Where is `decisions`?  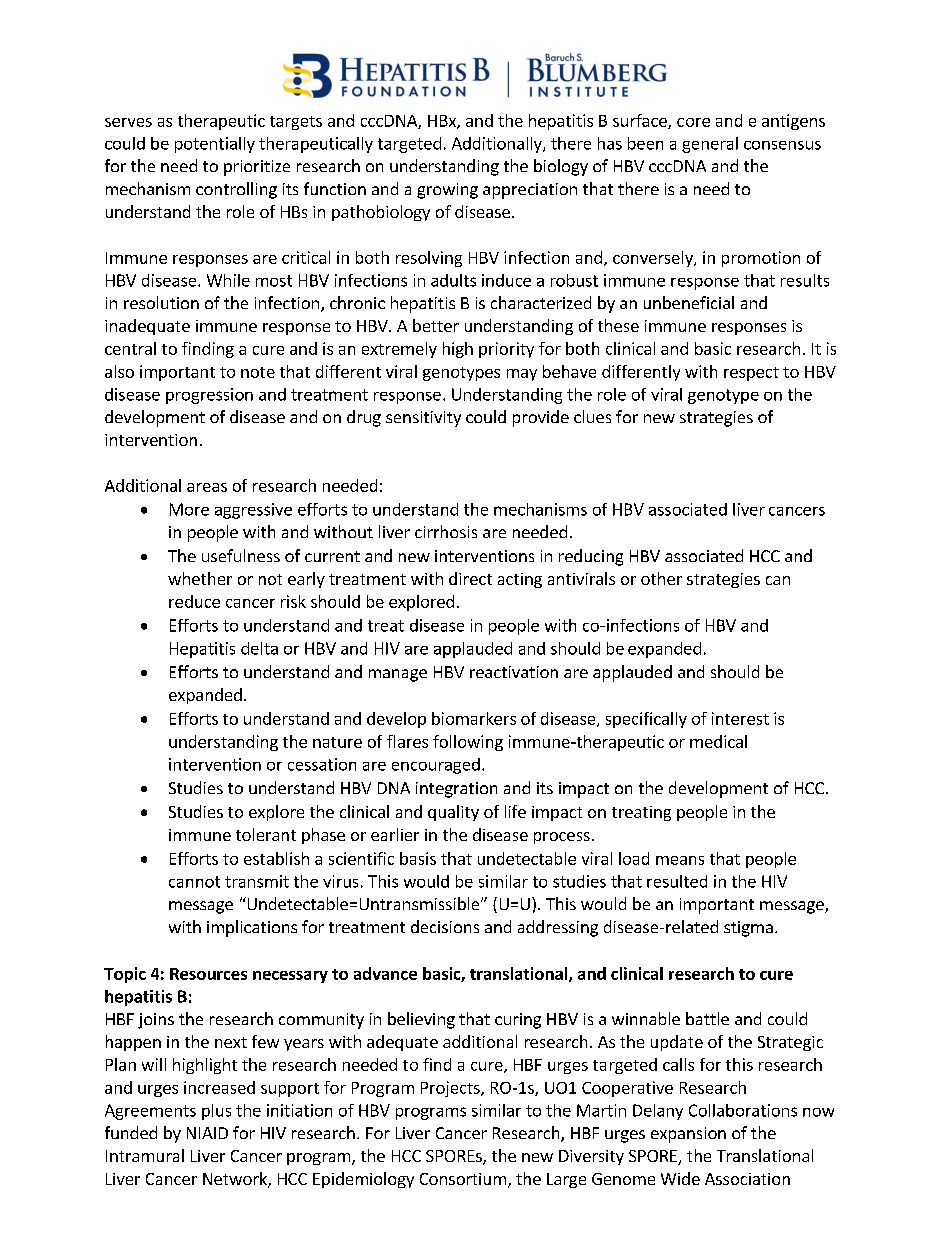
decisions is located at coordinates (445, 926).
